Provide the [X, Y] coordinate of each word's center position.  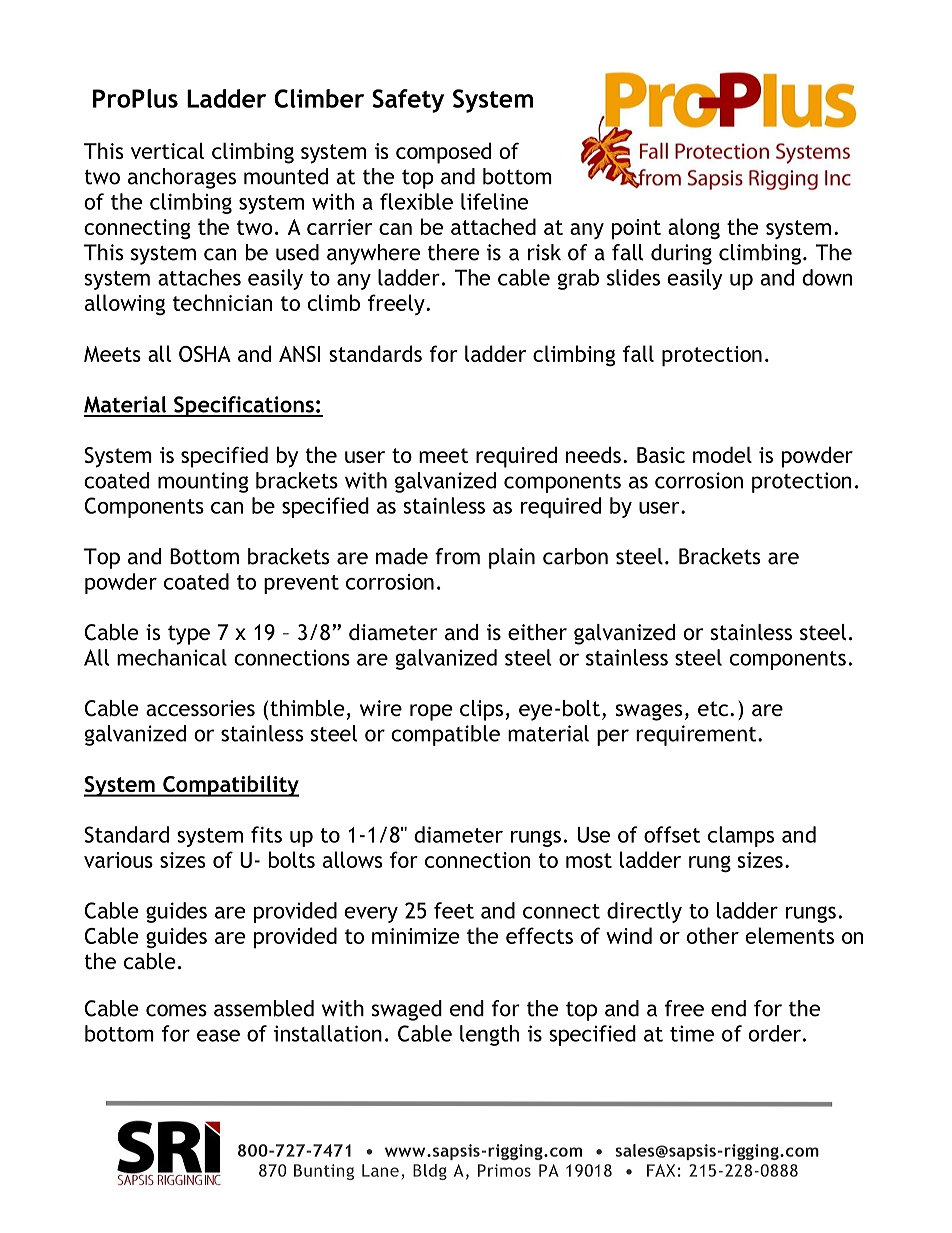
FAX [661, 1170]
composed [443, 153]
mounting [203, 482]
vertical [167, 150]
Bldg [430, 1172]
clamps [741, 836]
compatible [445, 735]
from [457, 556]
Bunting [324, 1172]
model [722, 454]
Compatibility [230, 786]
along [694, 229]
